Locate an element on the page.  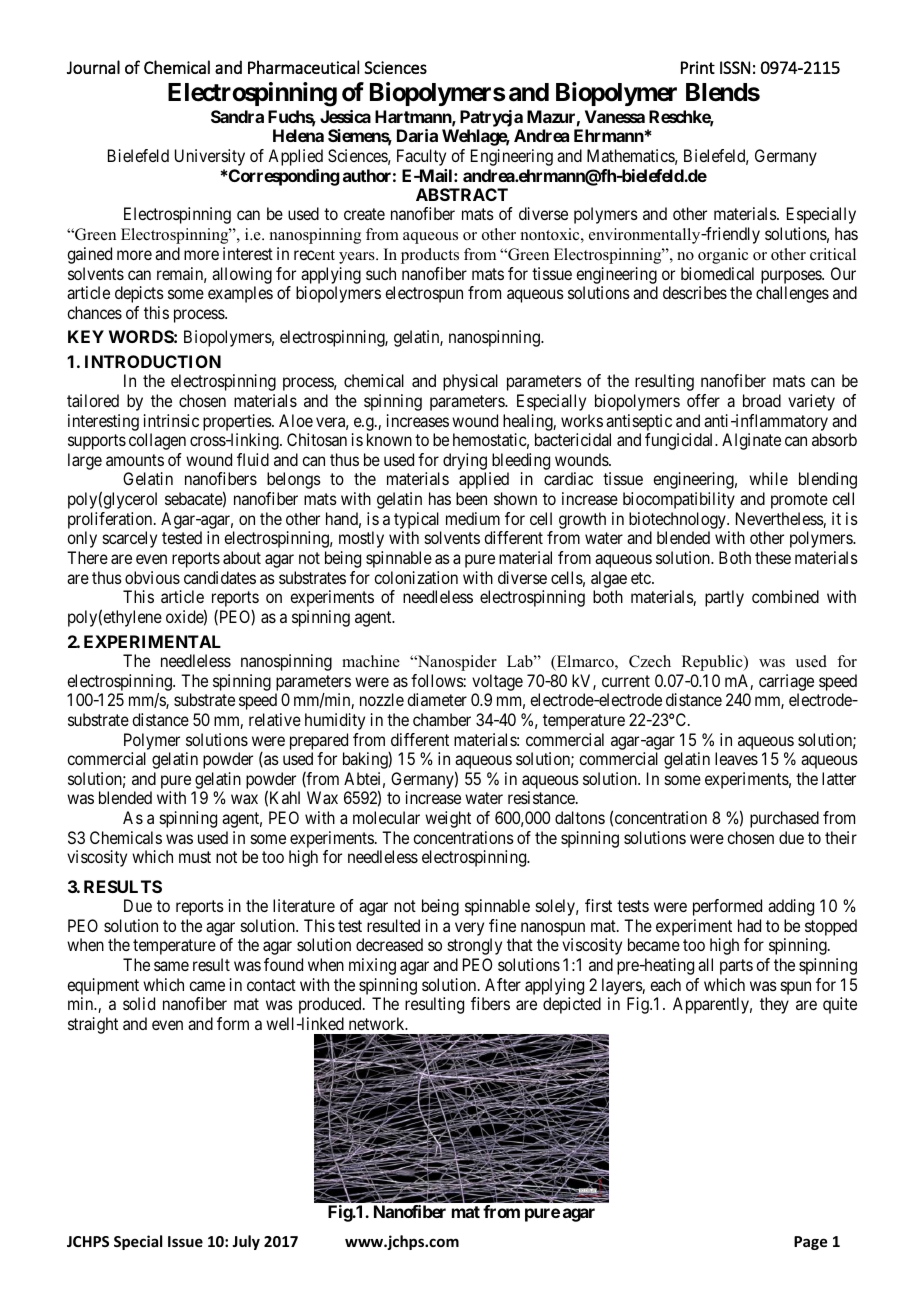
network is located at coordinates (378, 1023).
